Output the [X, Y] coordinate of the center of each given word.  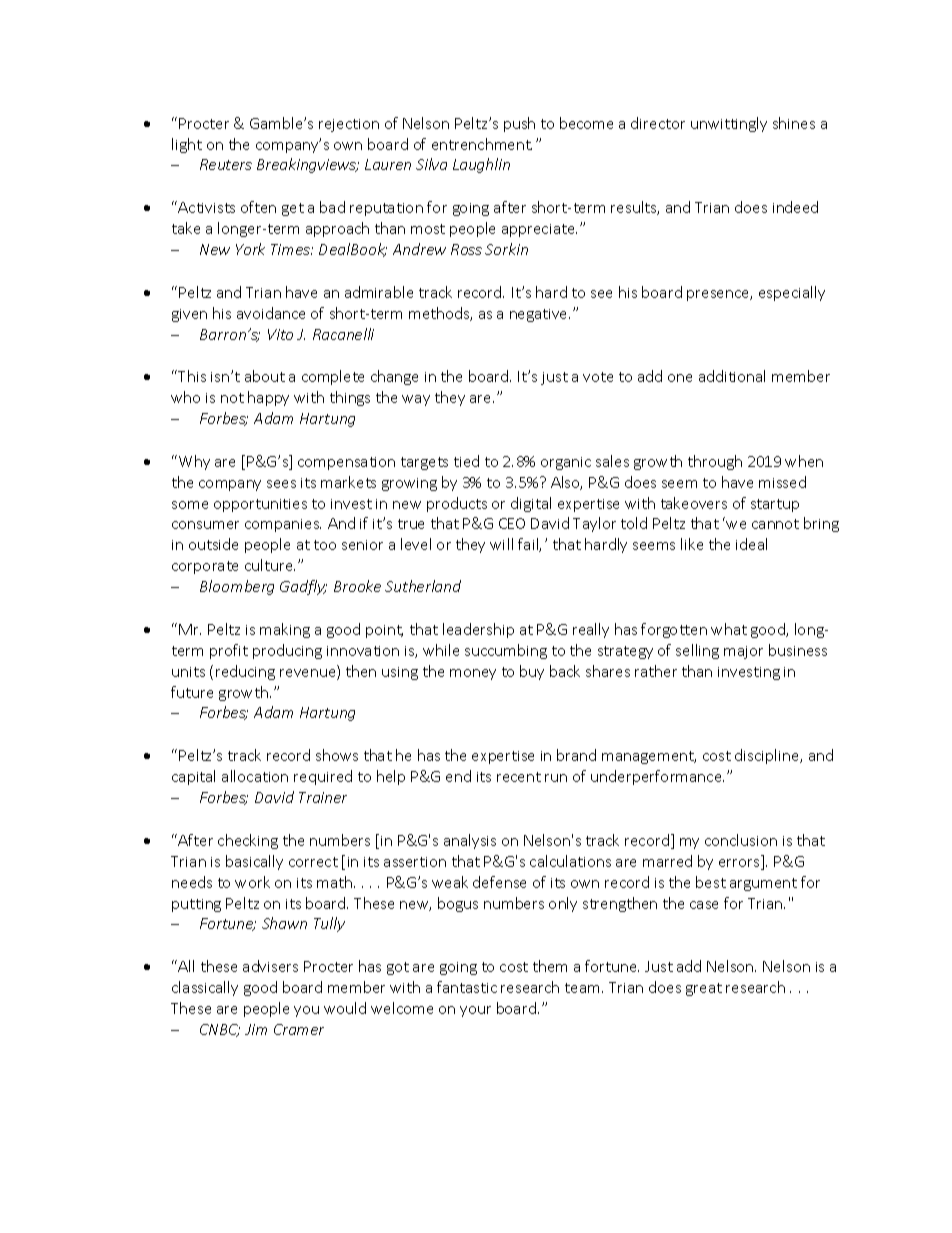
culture [270, 565]
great [704, 989]
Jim [256, 1029]
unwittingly [729, 124]
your [475, 1011]
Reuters [226, 164]
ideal [751, 544]
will [501, 544]
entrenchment [482, 144]
